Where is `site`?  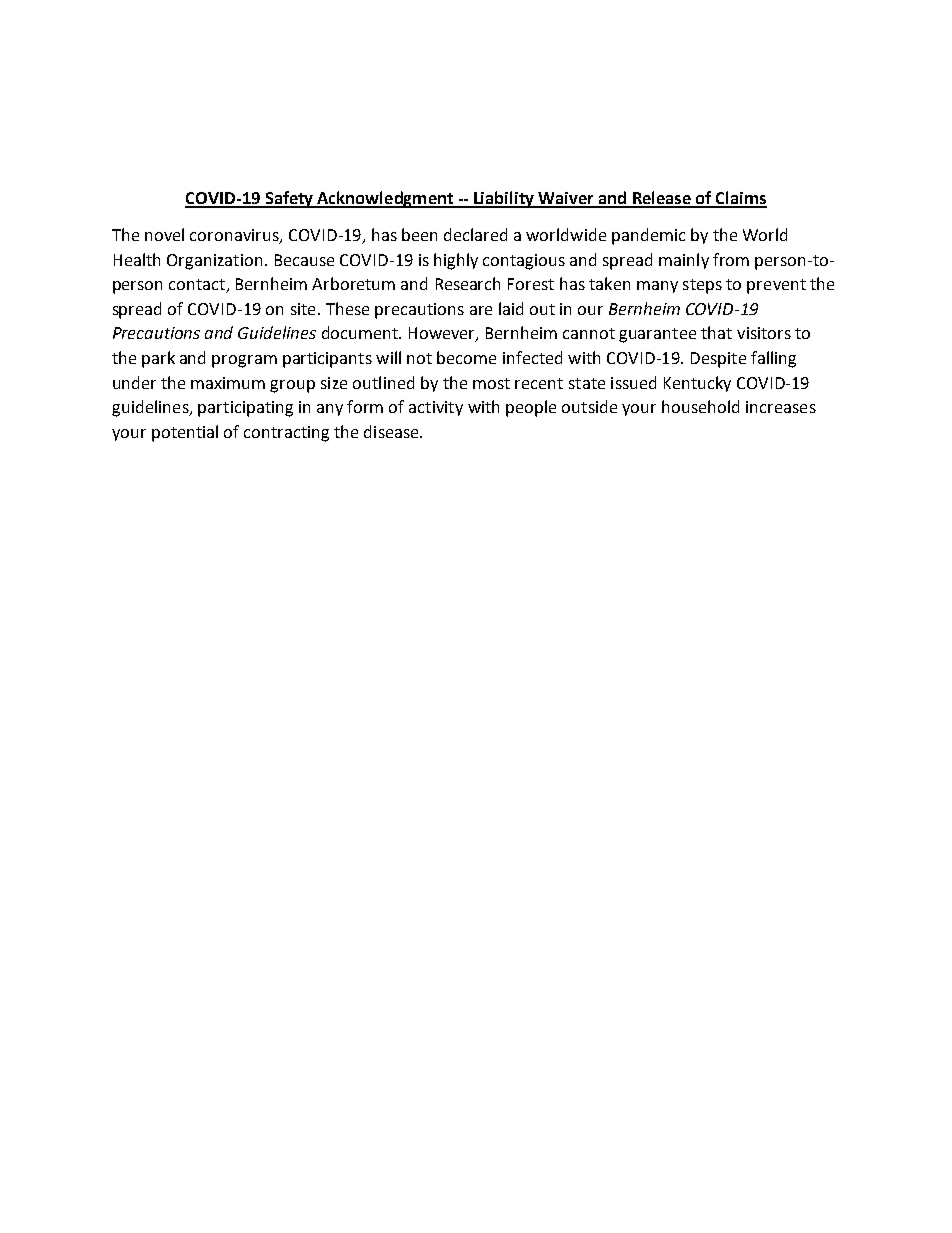 site is located at coordinates (303, 309).
